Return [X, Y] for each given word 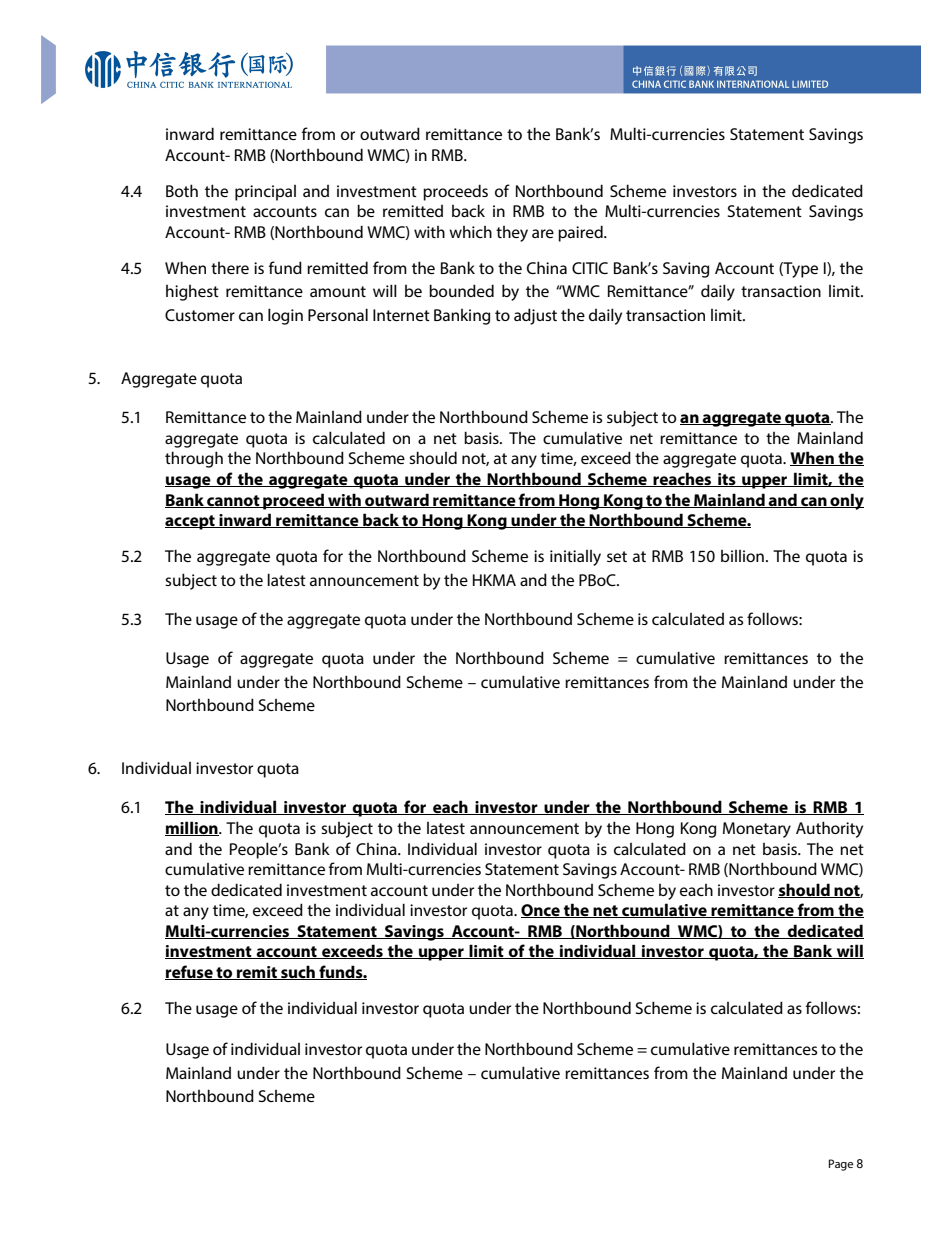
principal [265, 193]
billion [742, 556]
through [194, 459]
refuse [190, 972]
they [512, 234]
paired [581, 233]
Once [541, 911]
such [298, 972]
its [727, 480]
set [617, 556]
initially [575, 558]
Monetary [757, 830]
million [192, 828]
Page [841, 1165]
